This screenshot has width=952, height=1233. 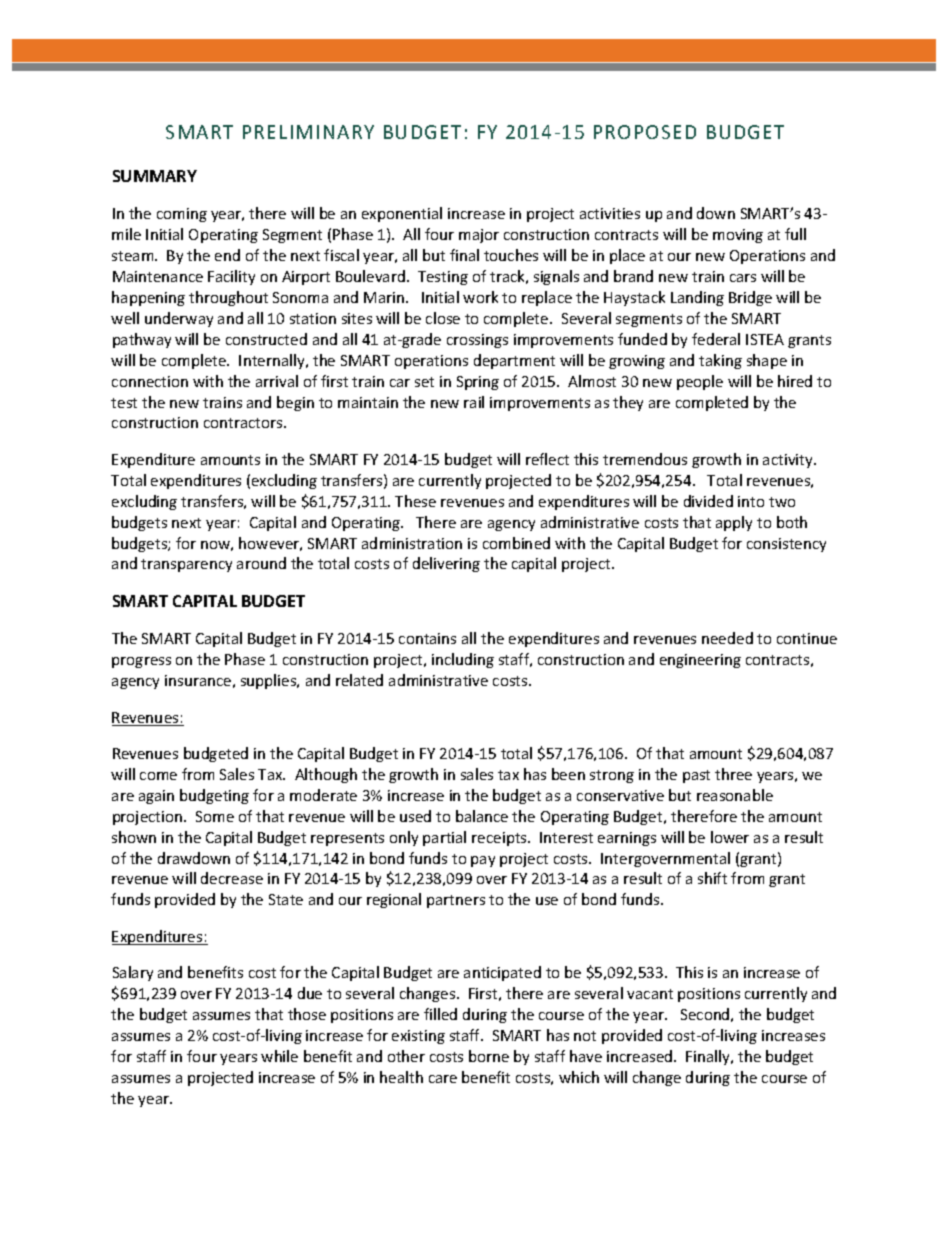 I want to click on needed, so click(x=727, y=638).
